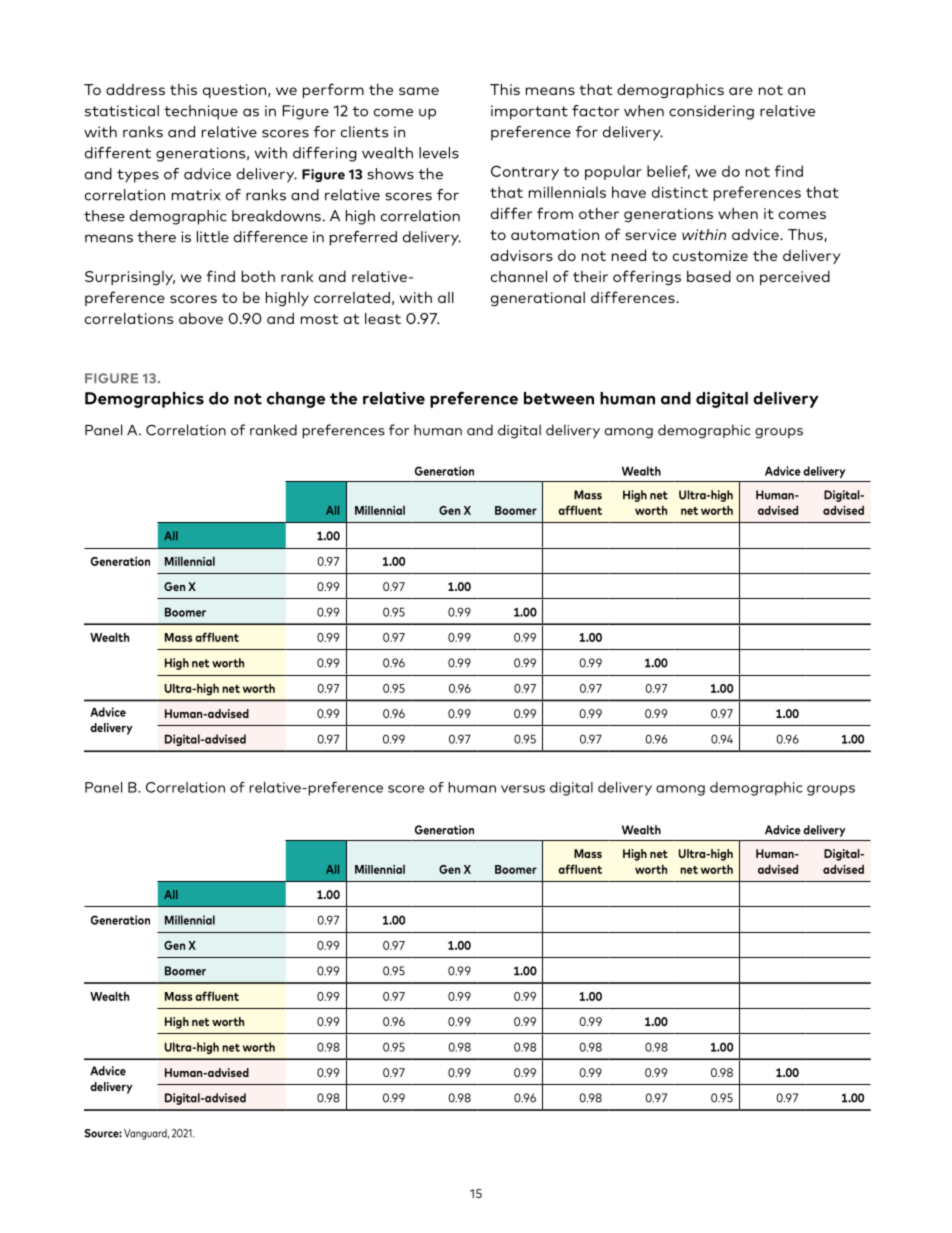 The height and width of the screenshot is (1233, 952). What do you see at coordinates (419, 91) in the screenshot?
I see `same` at bounding box center [419, 91].
